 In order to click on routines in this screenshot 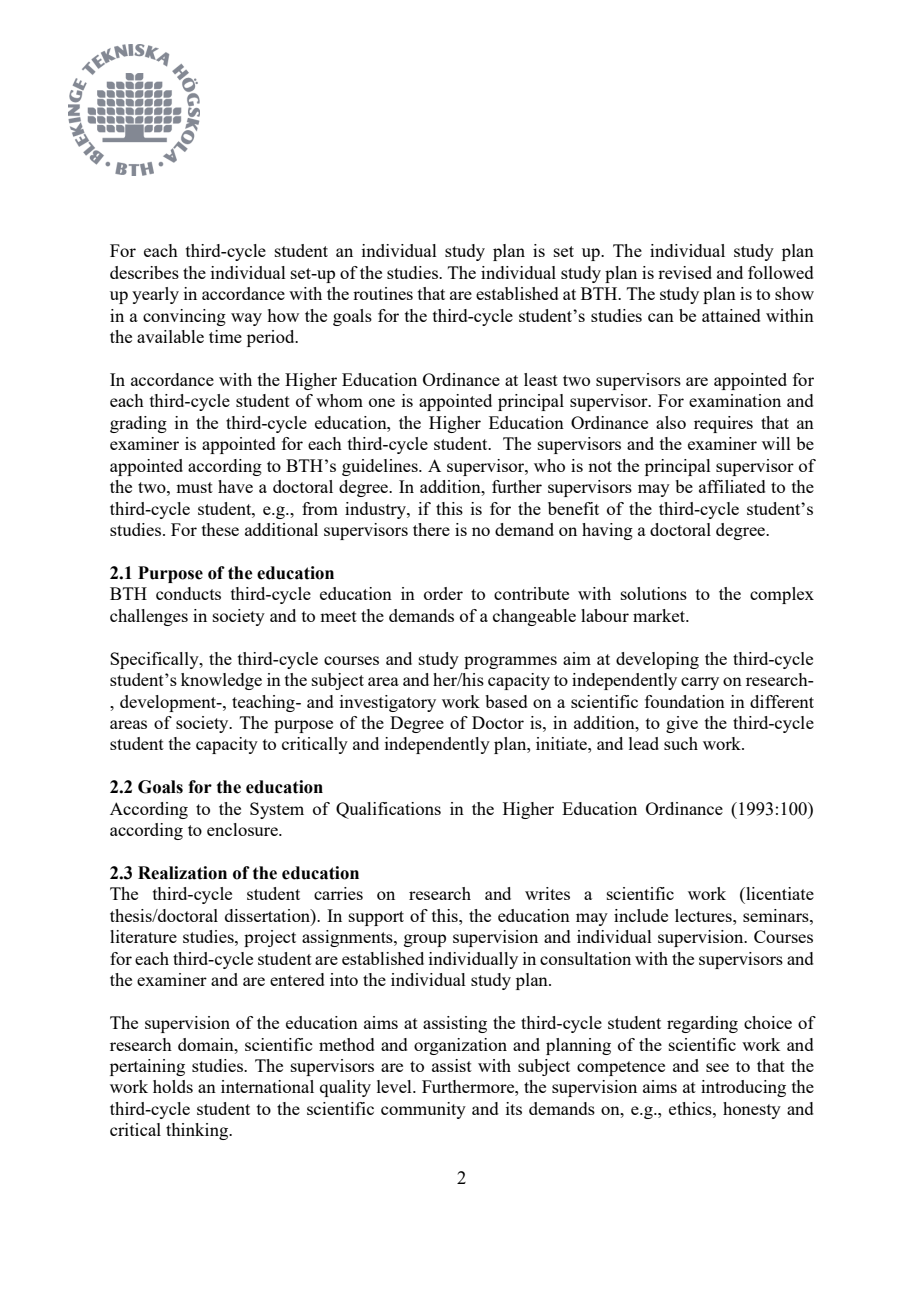, I will do `click(383, 293)`.
